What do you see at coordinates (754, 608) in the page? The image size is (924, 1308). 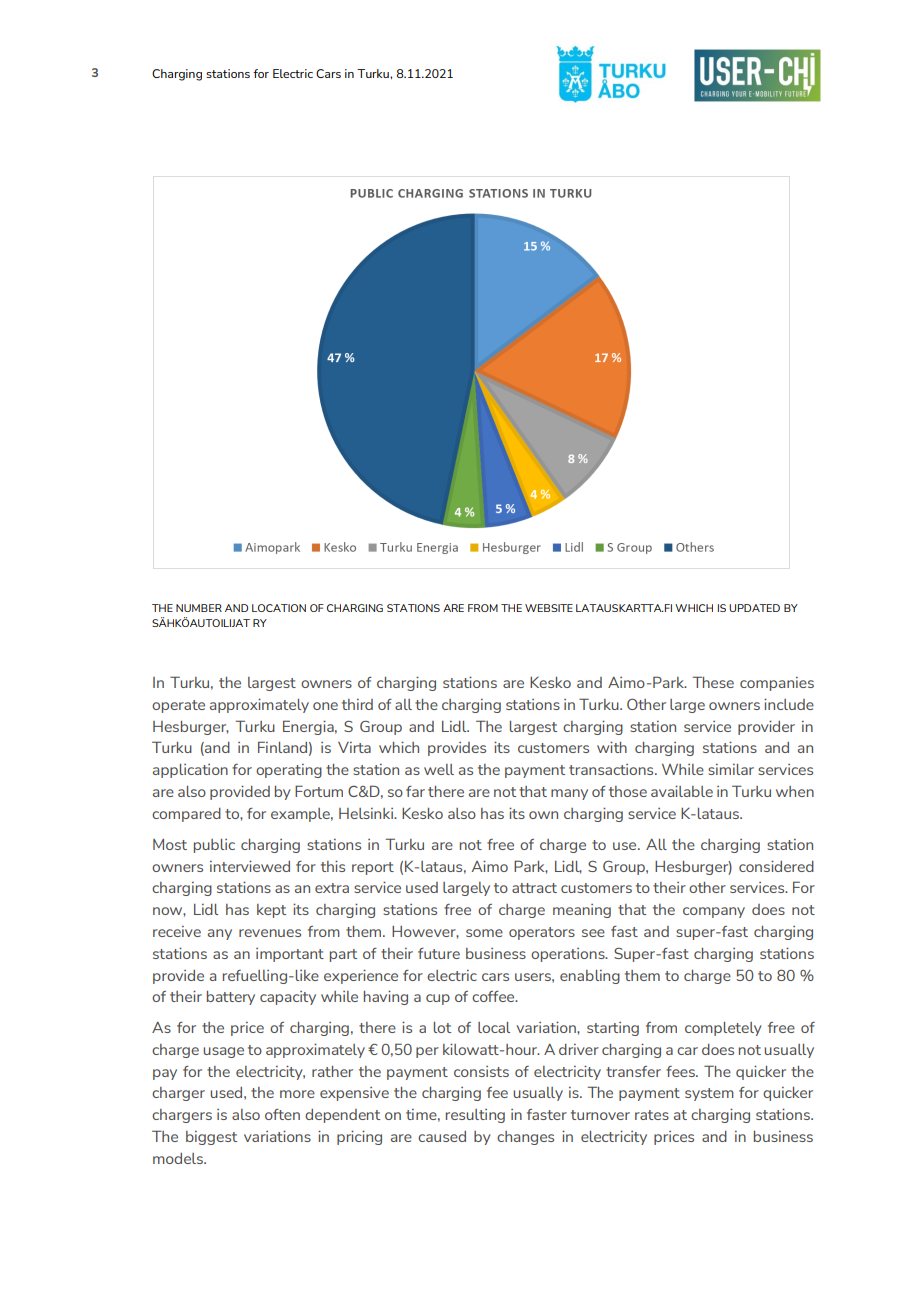 I see `UPDATED` at bounding box center [754, 608].
